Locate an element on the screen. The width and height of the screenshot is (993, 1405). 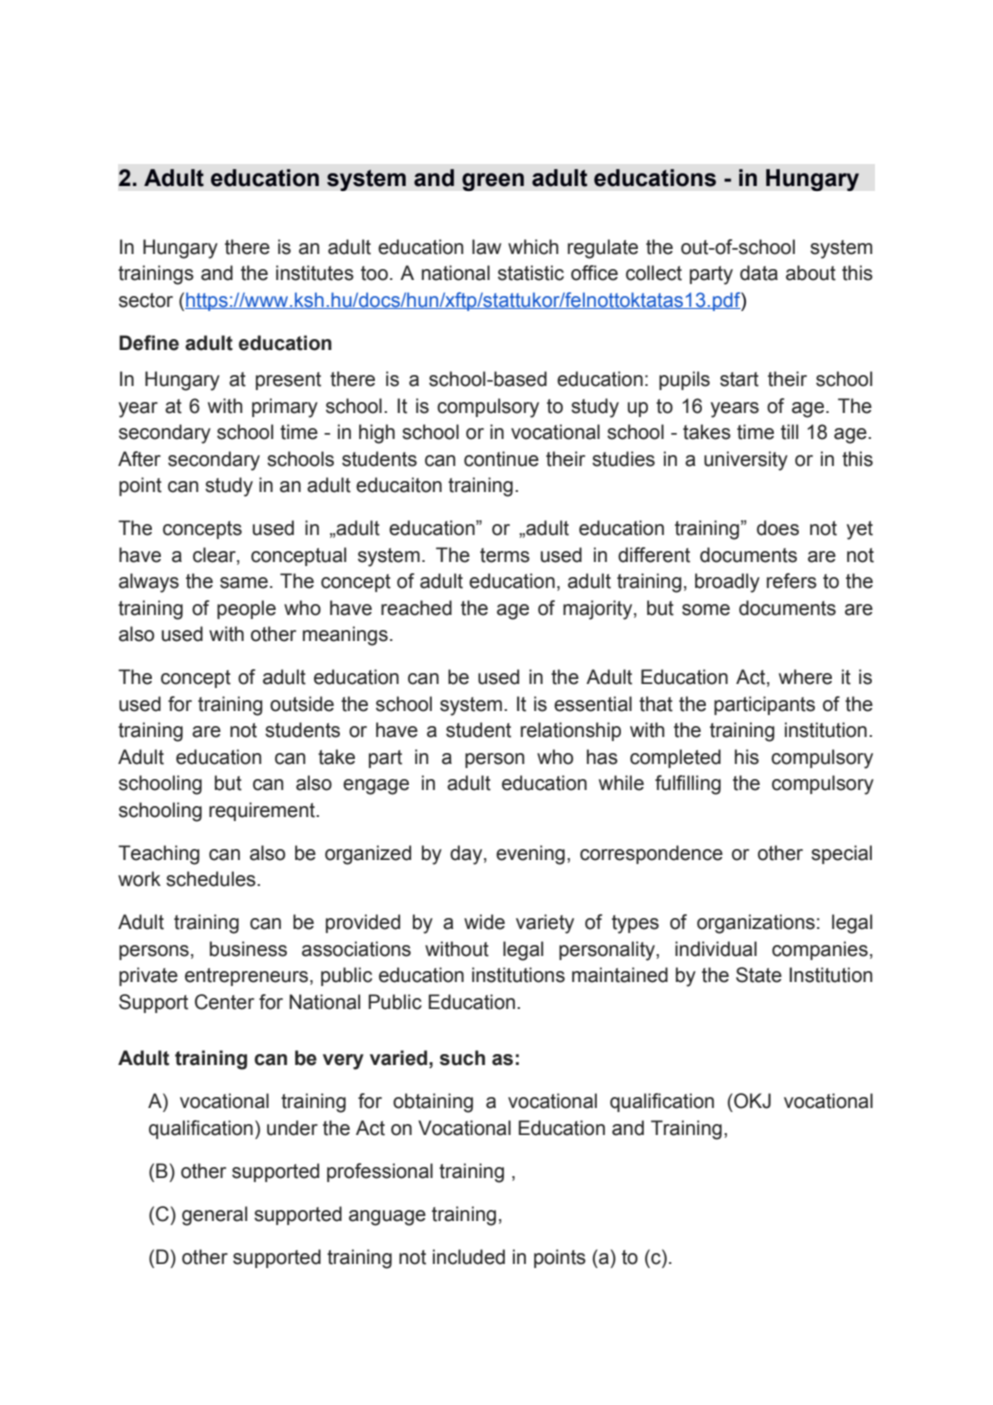
where is located at coordinates (805, 677).
